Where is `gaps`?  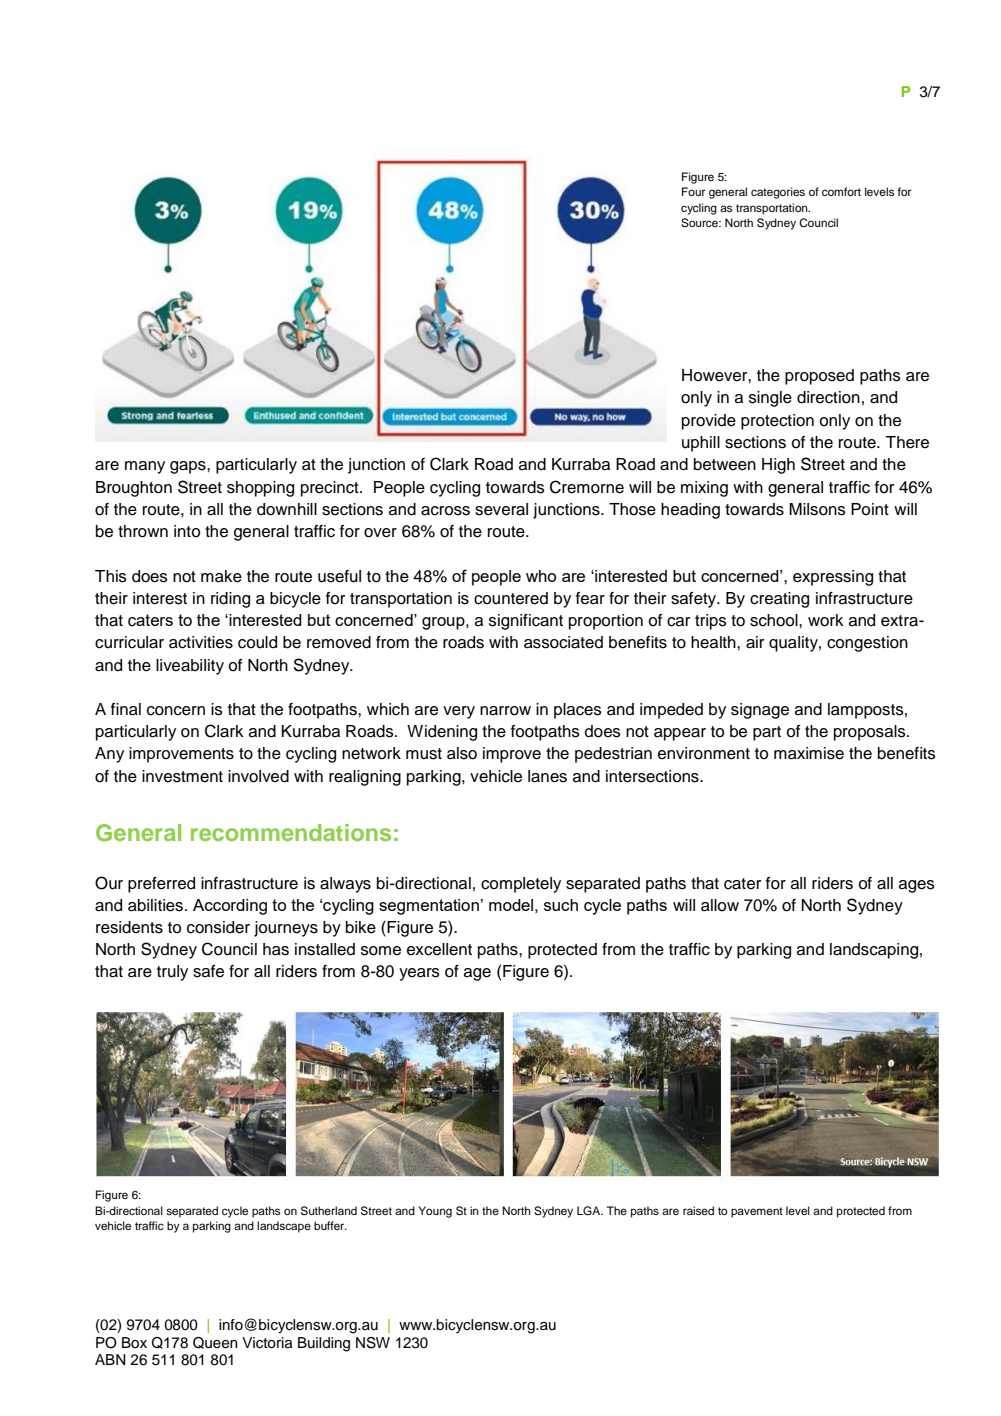 gaps is located at coordinates (189, 467).
